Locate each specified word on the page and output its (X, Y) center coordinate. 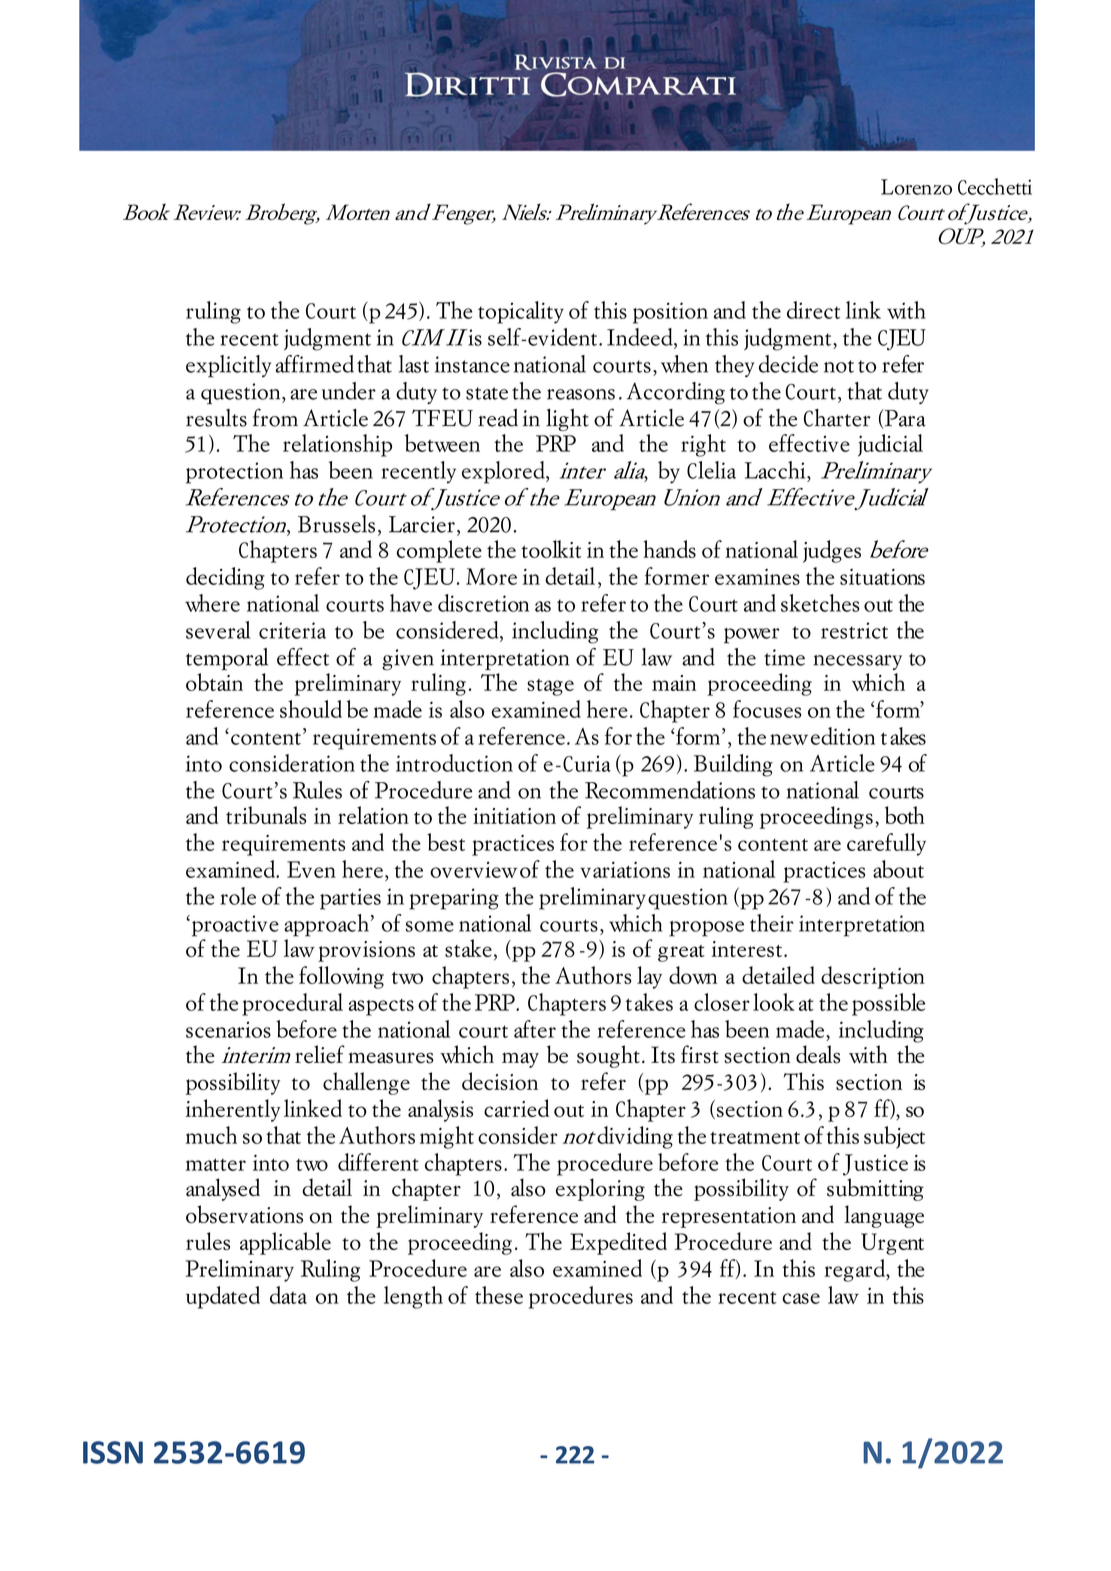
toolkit (551, 549)
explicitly (228, 366)
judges (832, 551)
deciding (225, 578)
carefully (886, 844)
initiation (514, 816)
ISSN (113, 1452)
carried (516, 1108)
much (211, 1135)
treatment (755, 1138)
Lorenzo (916, 187)
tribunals (266, 815)
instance (472, 364)
